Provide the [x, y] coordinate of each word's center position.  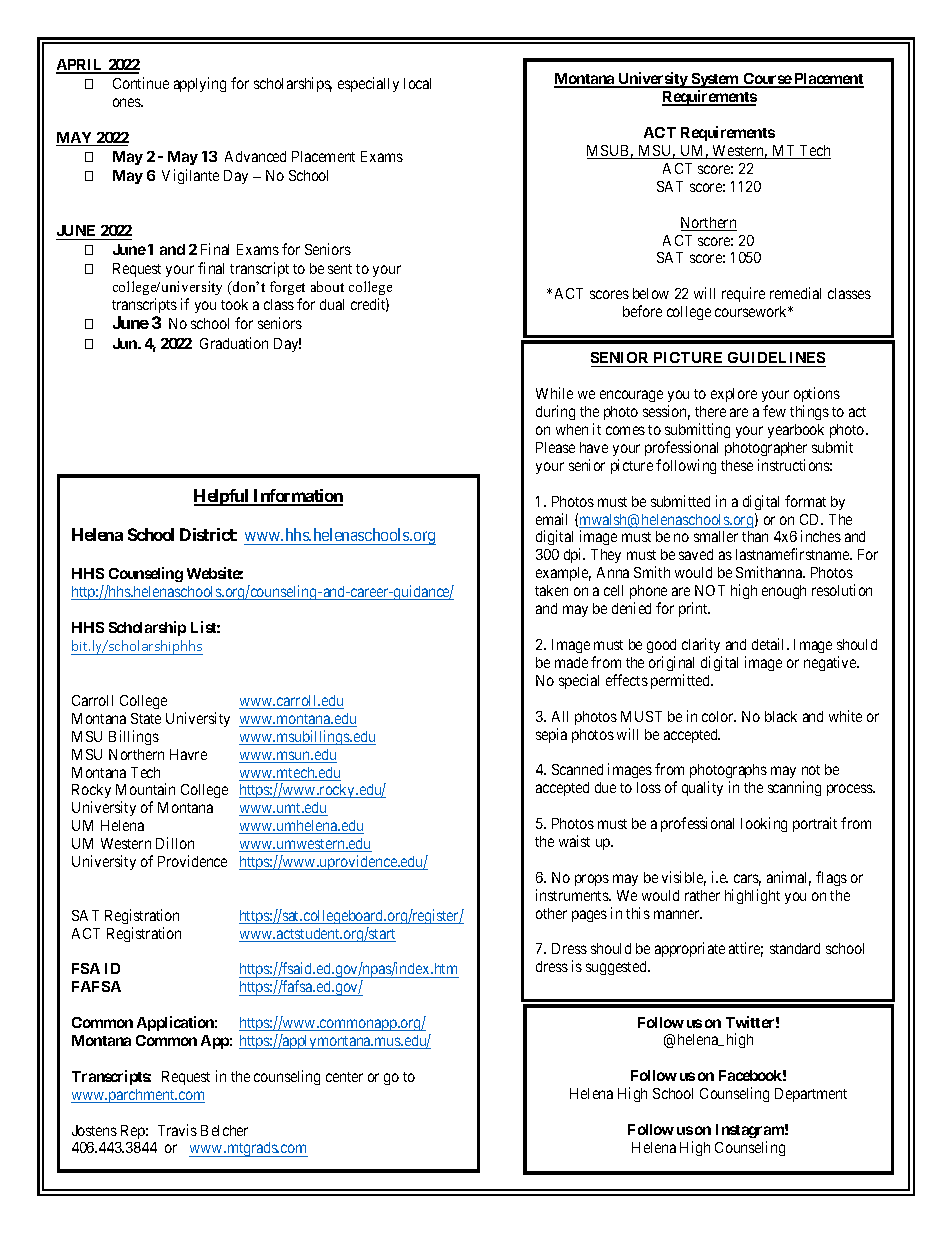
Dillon [175, 843]
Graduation [234, 343]
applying [200, 84]
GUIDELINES [776, 359]
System [715, 80]
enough [784, 592]
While [554, 393]
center [344, 1077]
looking [764, 824]
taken [551, 590]
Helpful [222, 497]
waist [574, 841]
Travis [177, 1130]
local [417, 83]
